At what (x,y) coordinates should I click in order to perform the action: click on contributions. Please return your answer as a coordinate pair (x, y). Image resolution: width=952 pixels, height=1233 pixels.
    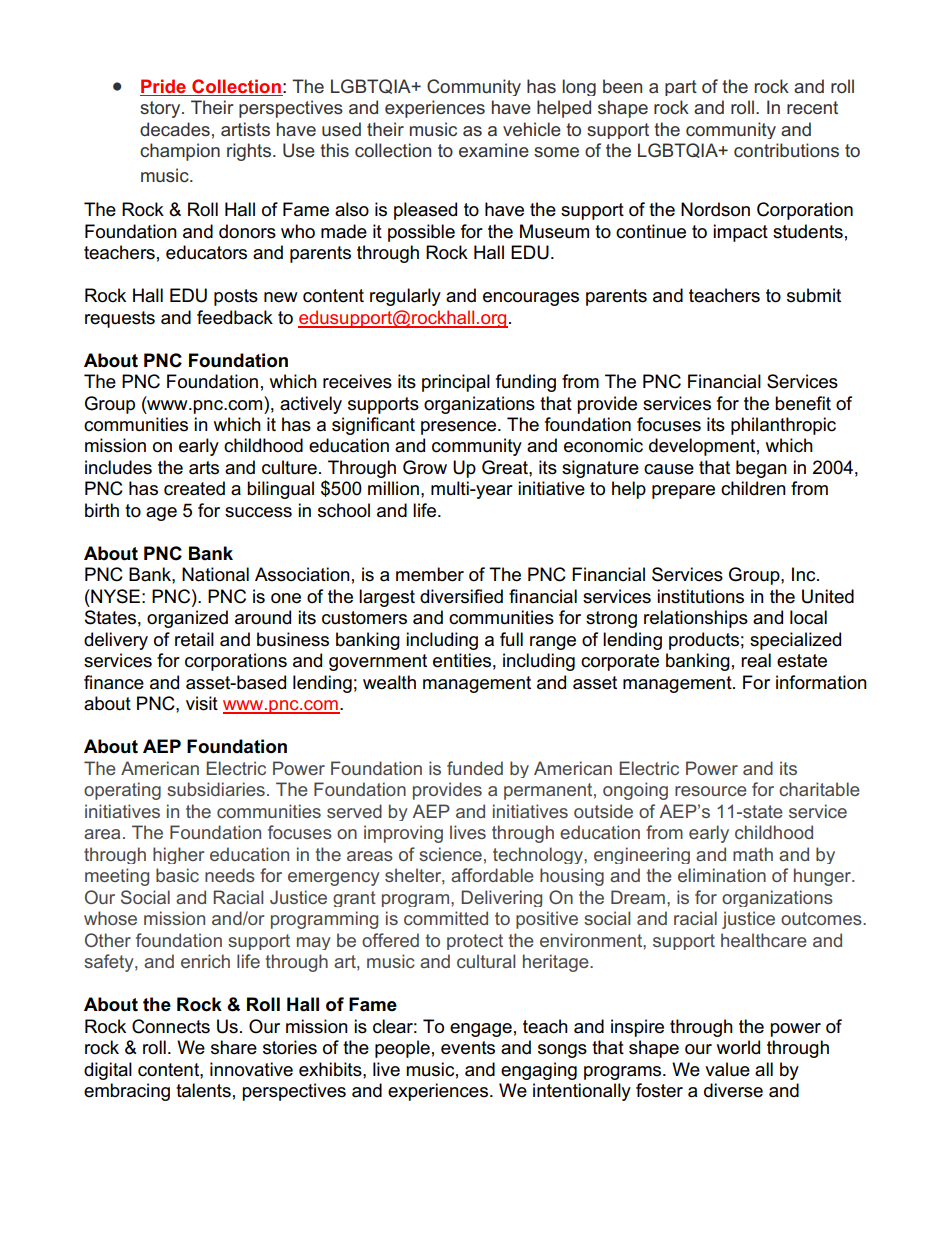
    Looking at the image, I should click on (786, 150).
